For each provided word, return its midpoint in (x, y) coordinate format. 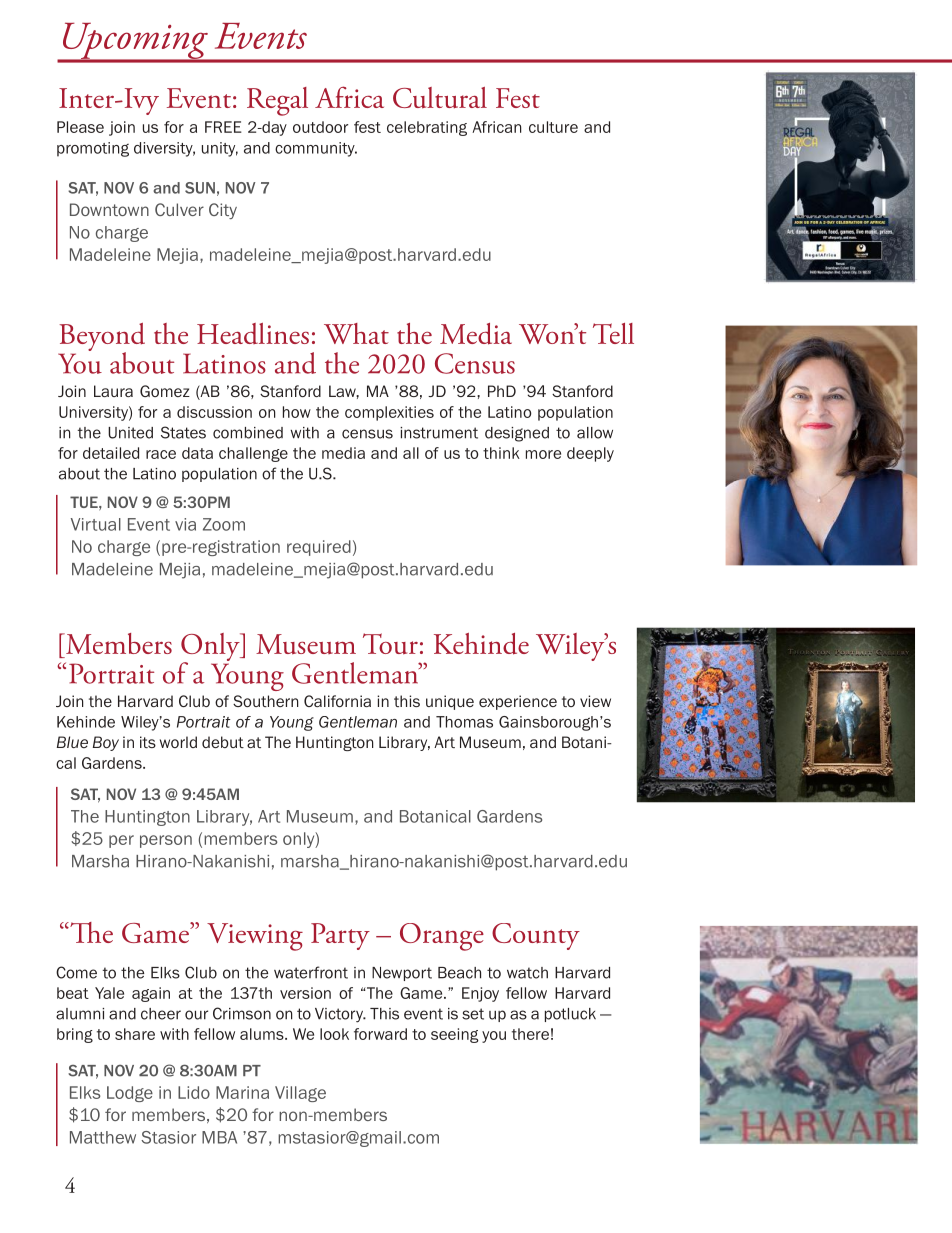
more (543, 454)
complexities (389, 413)
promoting (93, 149)
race (161, 454)
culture (553, 127)
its (148, 742)
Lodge (130, 1094)
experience (518, 702)
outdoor (320, 127)
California (337, 701)
